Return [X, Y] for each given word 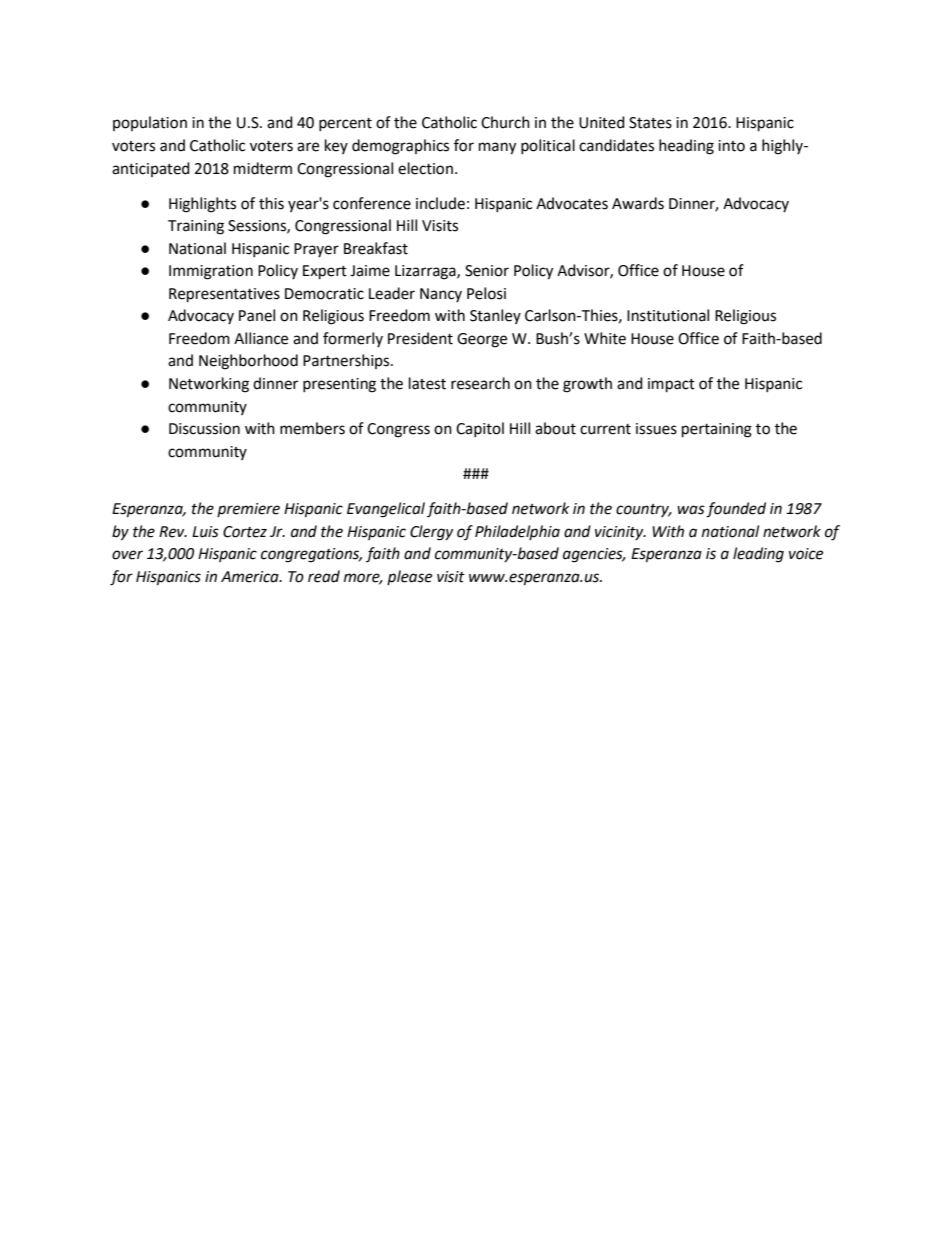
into [731, 146]
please [409, 577]
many [497, 148]
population [150, 123]
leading [758, 555]
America [251, 577]
